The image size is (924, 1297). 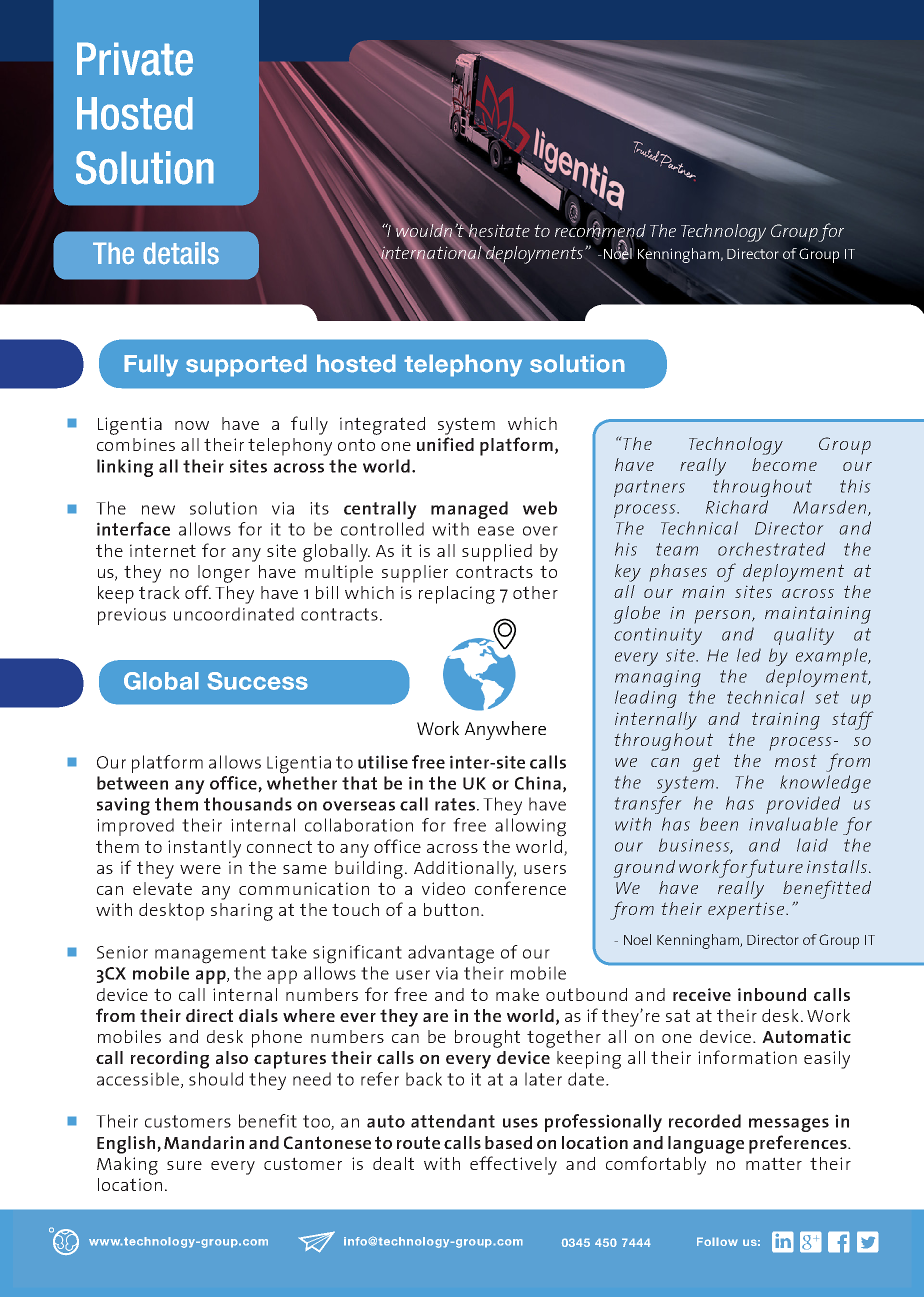 What do you see at coordinates (855, 486) in the screenshot?
I see `this` at bounding box center [855, 486].
